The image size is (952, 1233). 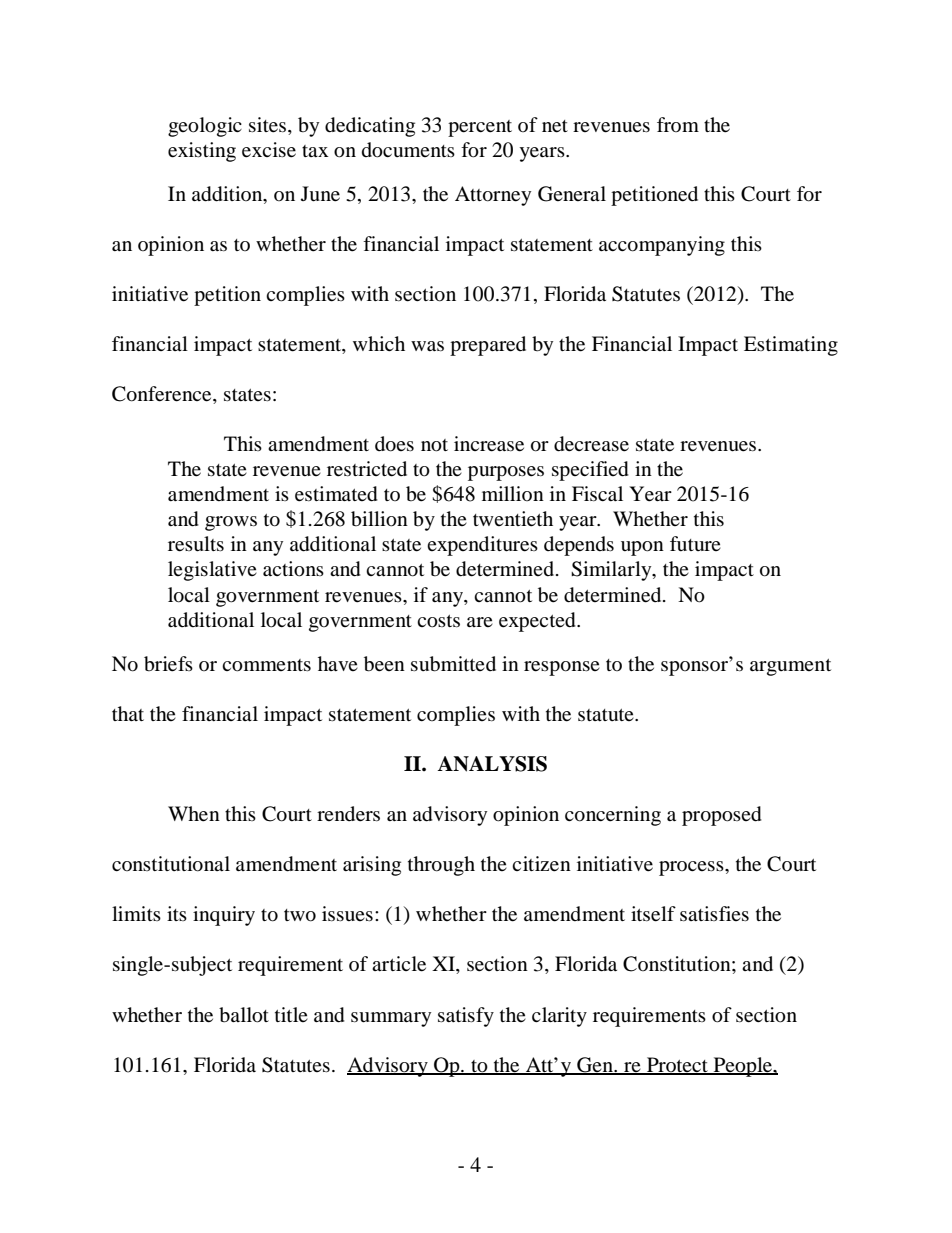 What do you see at coordinates (480, 128) in the screenshot?
I see `percent` at bounding box center [480, 128].
